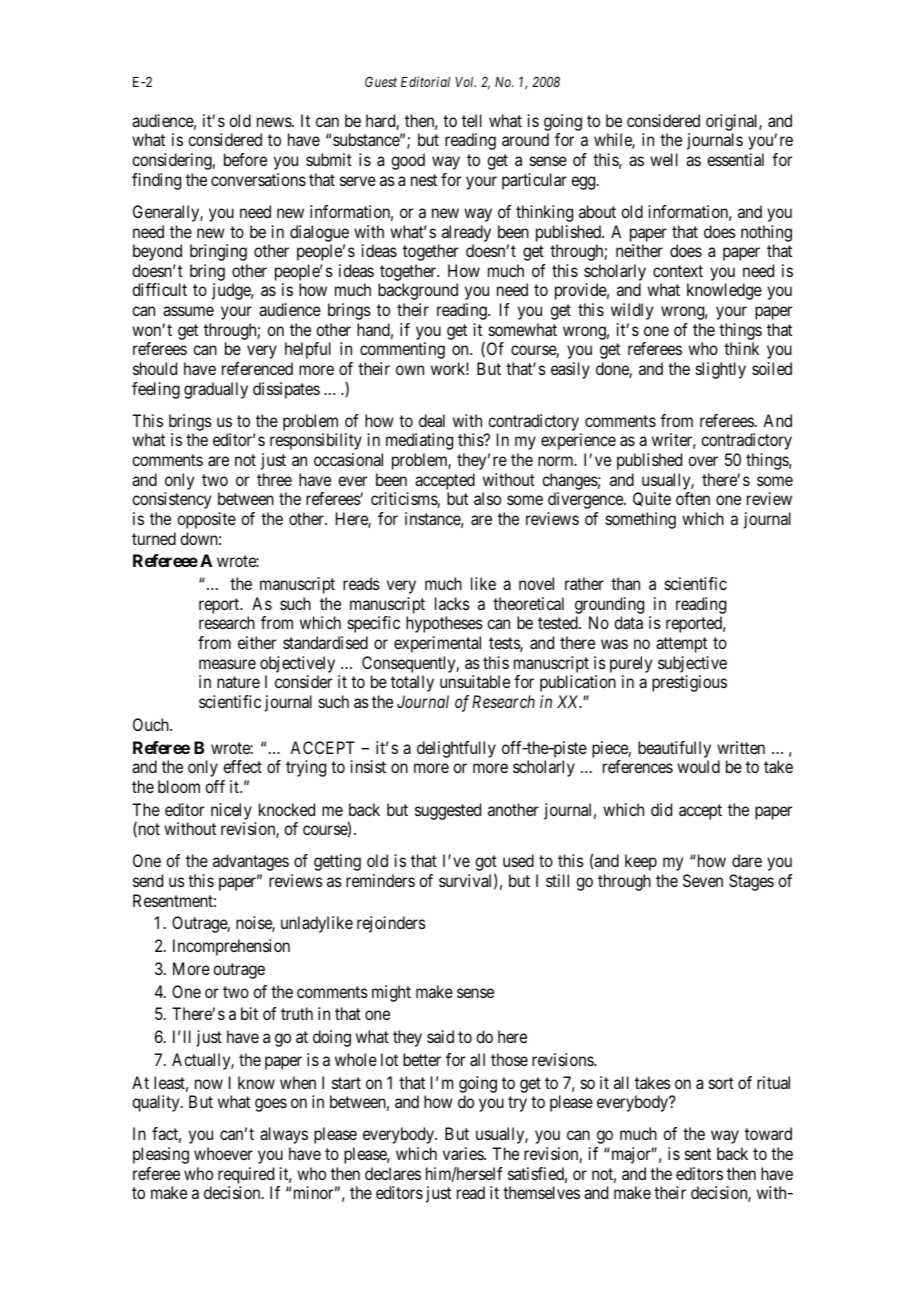 The width and height of the screenshot is (924, 1308). What do you see at coordinates (472, 120) in the screenshot?
I see `tell` at bounding box center [472, 120].
